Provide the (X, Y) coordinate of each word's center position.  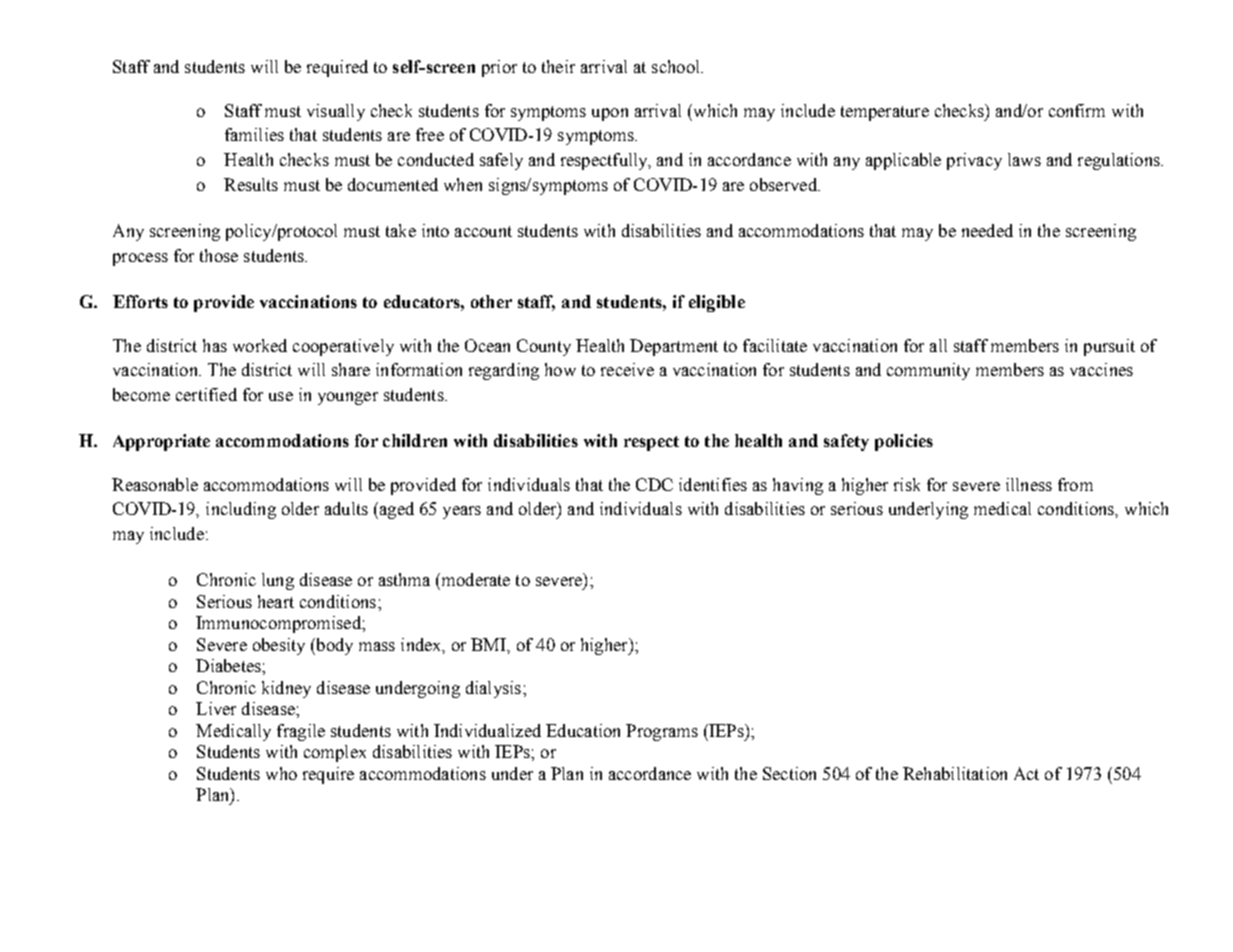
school (677, 66)
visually (336, 112)
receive (627, 369)
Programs (662, 732)
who (281, 773)
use (281, 396)
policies (904, 442)
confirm (1077, 110)
